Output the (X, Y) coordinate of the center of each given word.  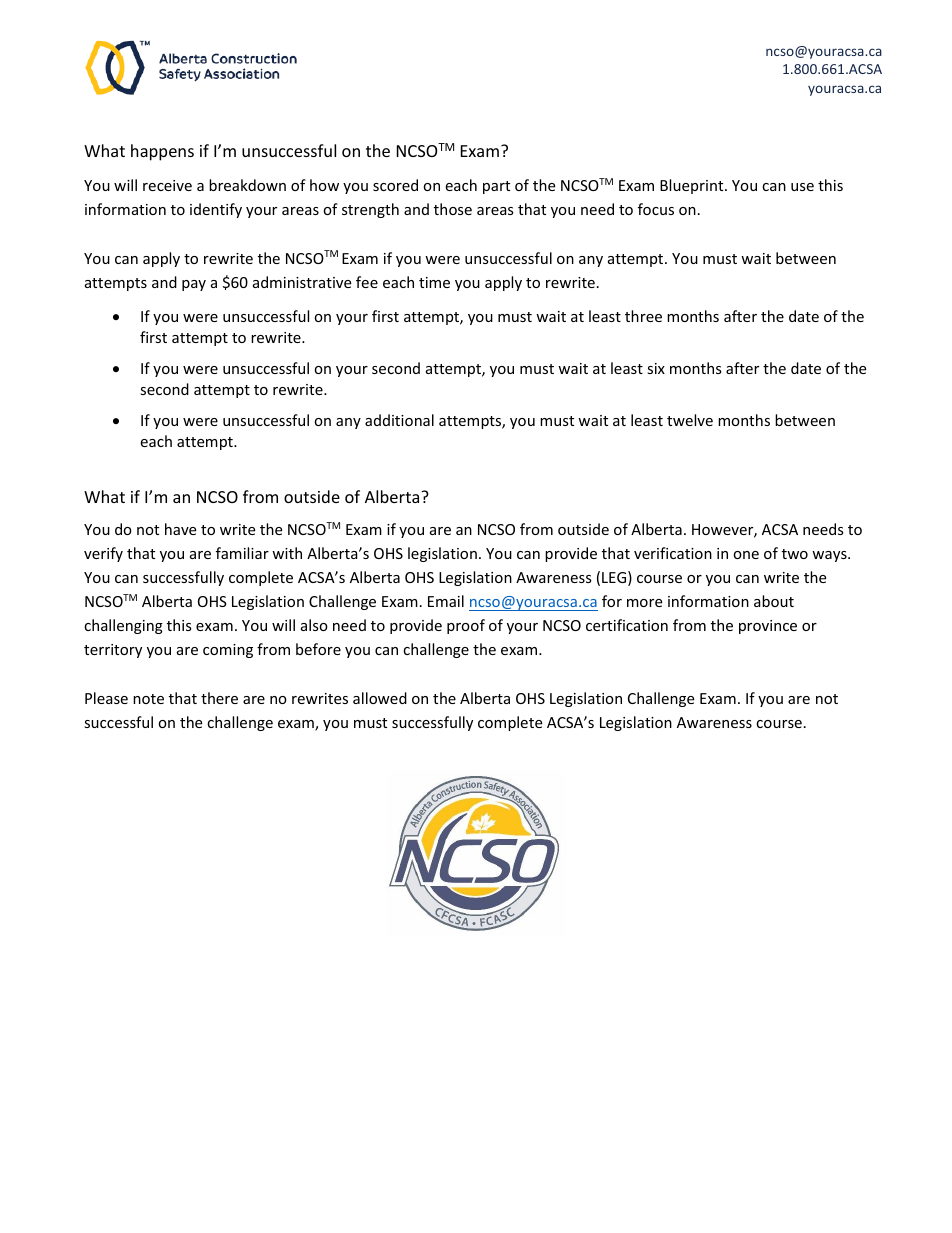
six (656, 368)
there (219, 698)
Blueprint (693, 186)
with (287, 553)
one (746, 555)
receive (167, 185)
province (768, 627)
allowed (380, 698)
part (496, 187)
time (434, 282)
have (180, 529)
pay (194, 285)
